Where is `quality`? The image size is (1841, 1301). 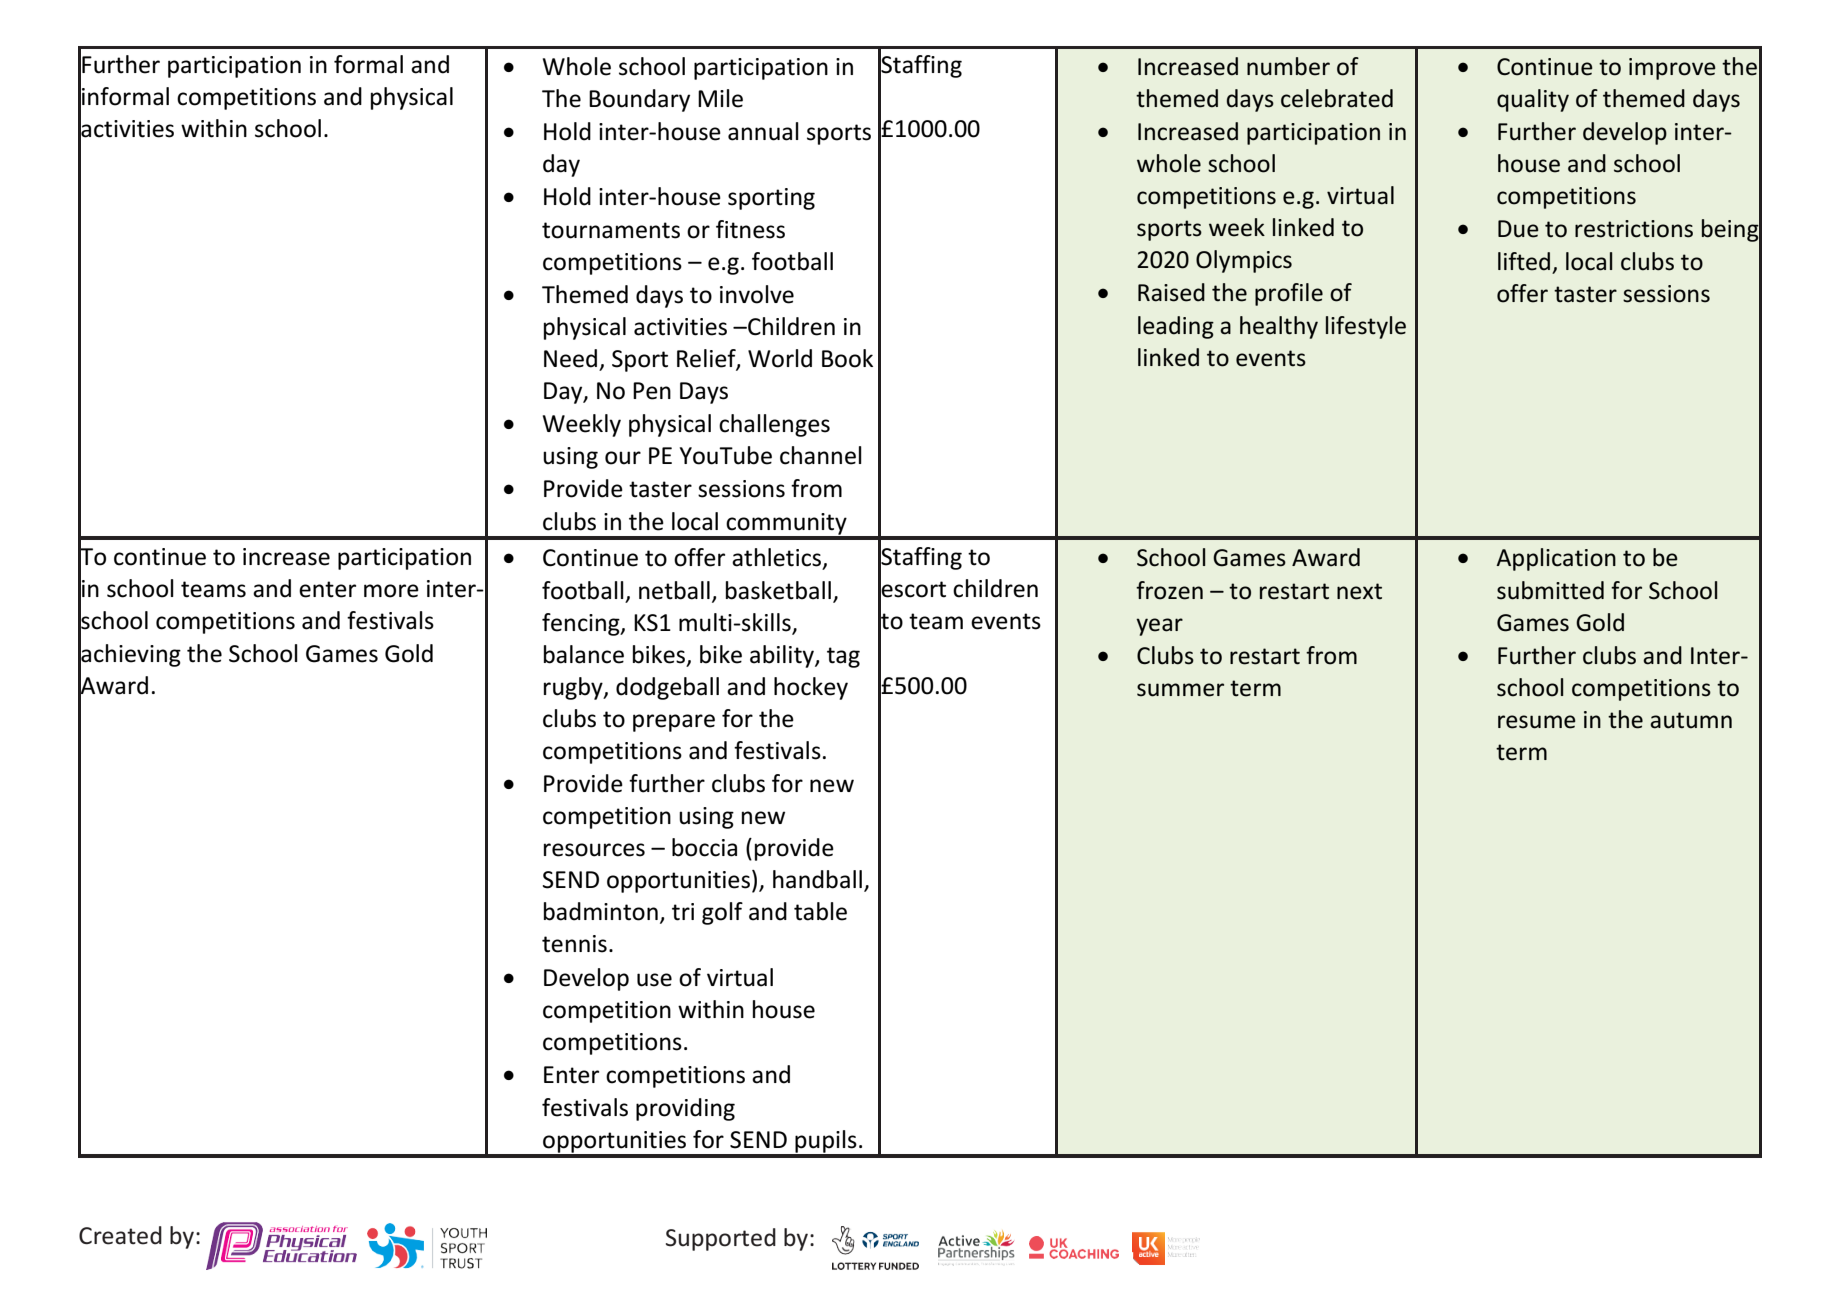
quality is located at coordinates (1533, 100).
